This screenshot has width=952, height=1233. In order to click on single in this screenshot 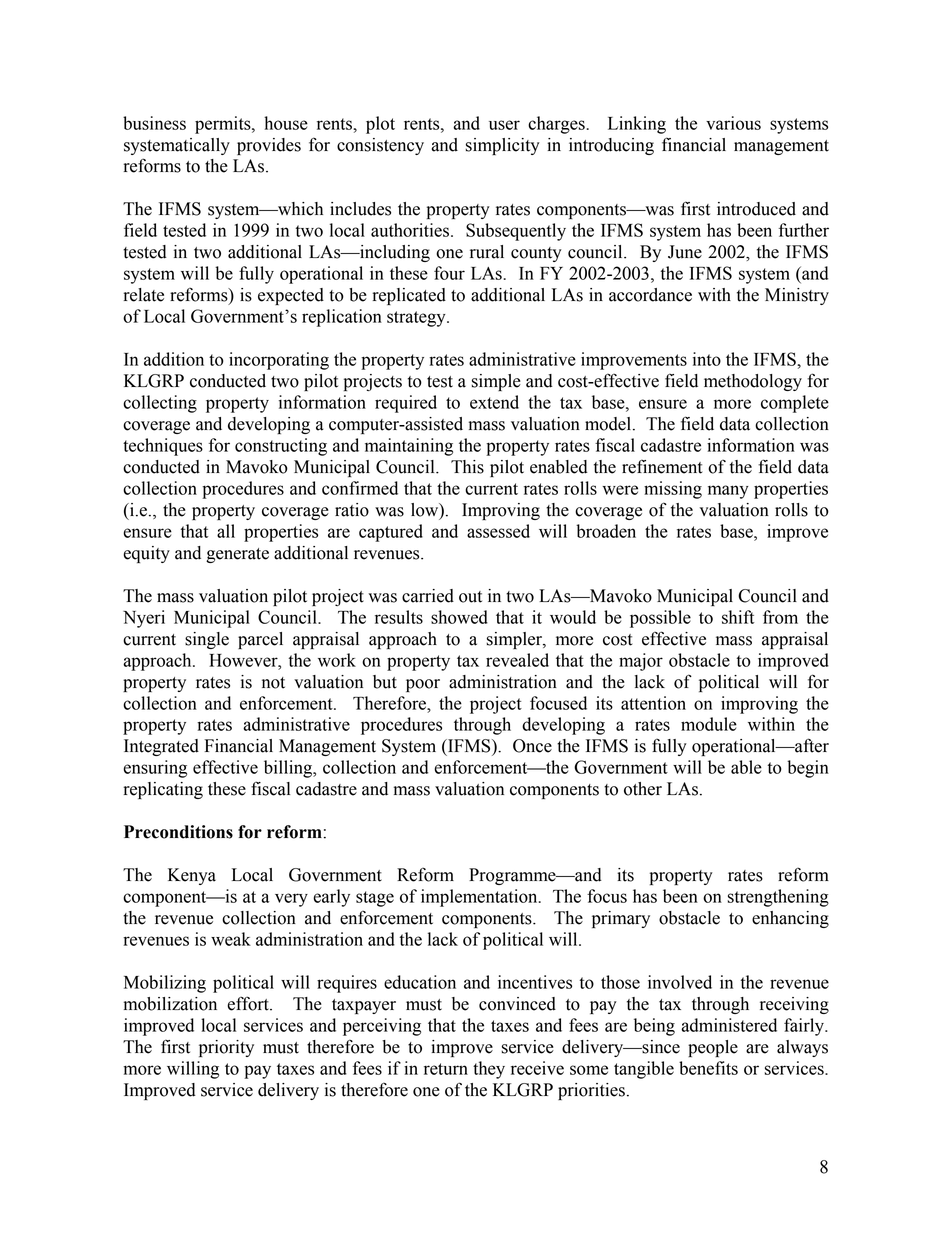, I will do `click(207, 640)`.
